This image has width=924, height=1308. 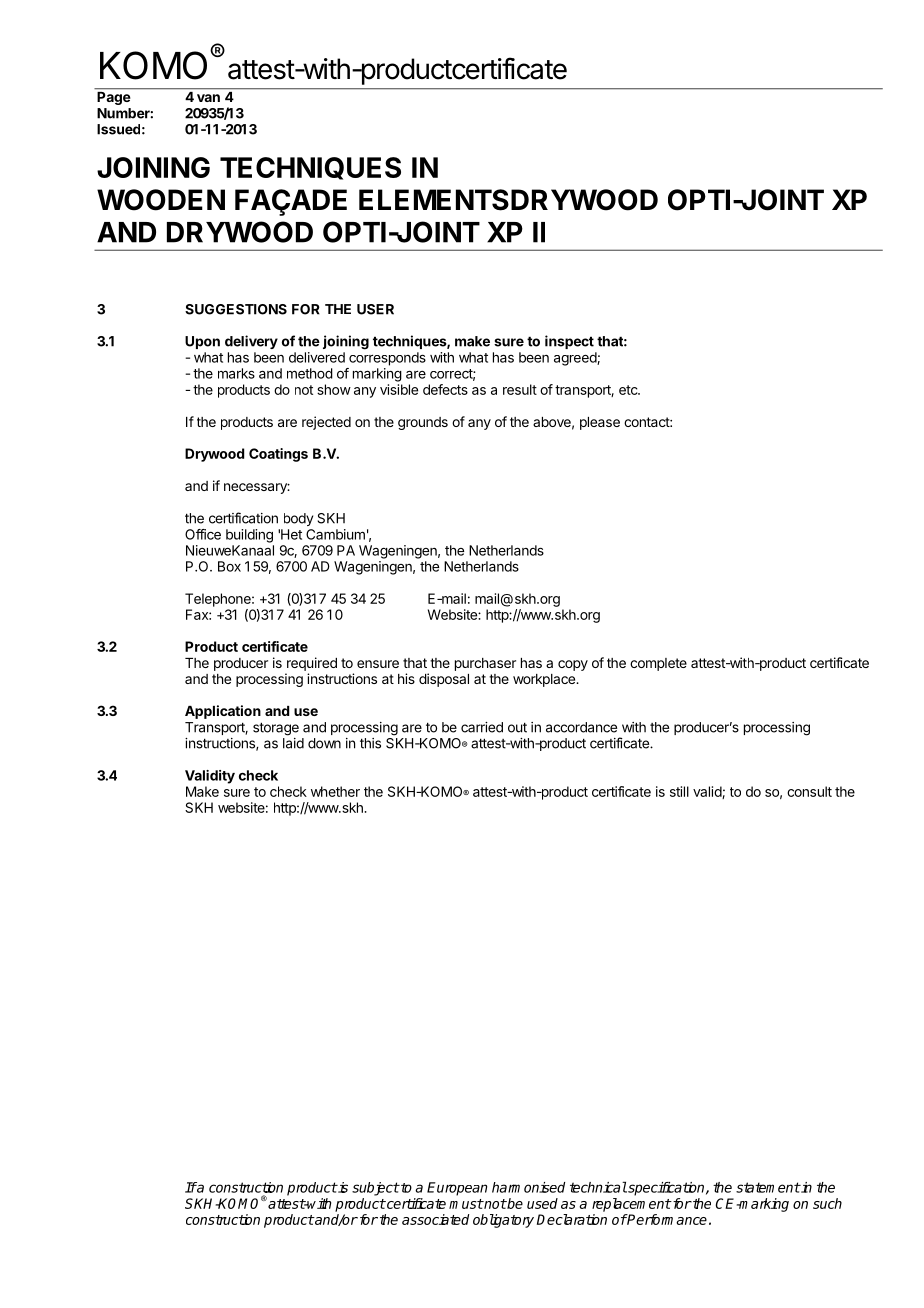 I want to click on whether, so click(x=335, y=791).
